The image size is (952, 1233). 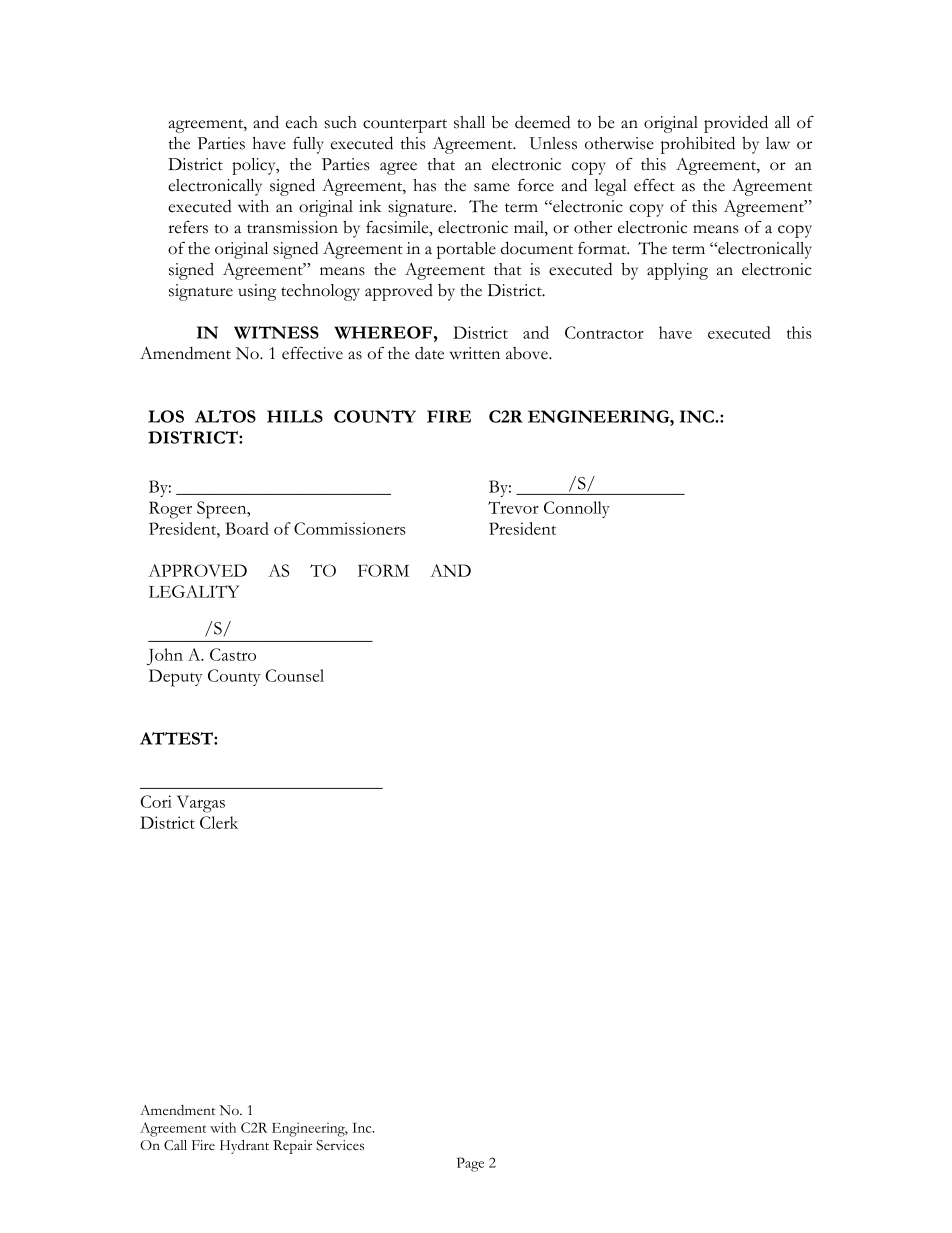 I want to click on prohibited, so click(x=698, y=145).
